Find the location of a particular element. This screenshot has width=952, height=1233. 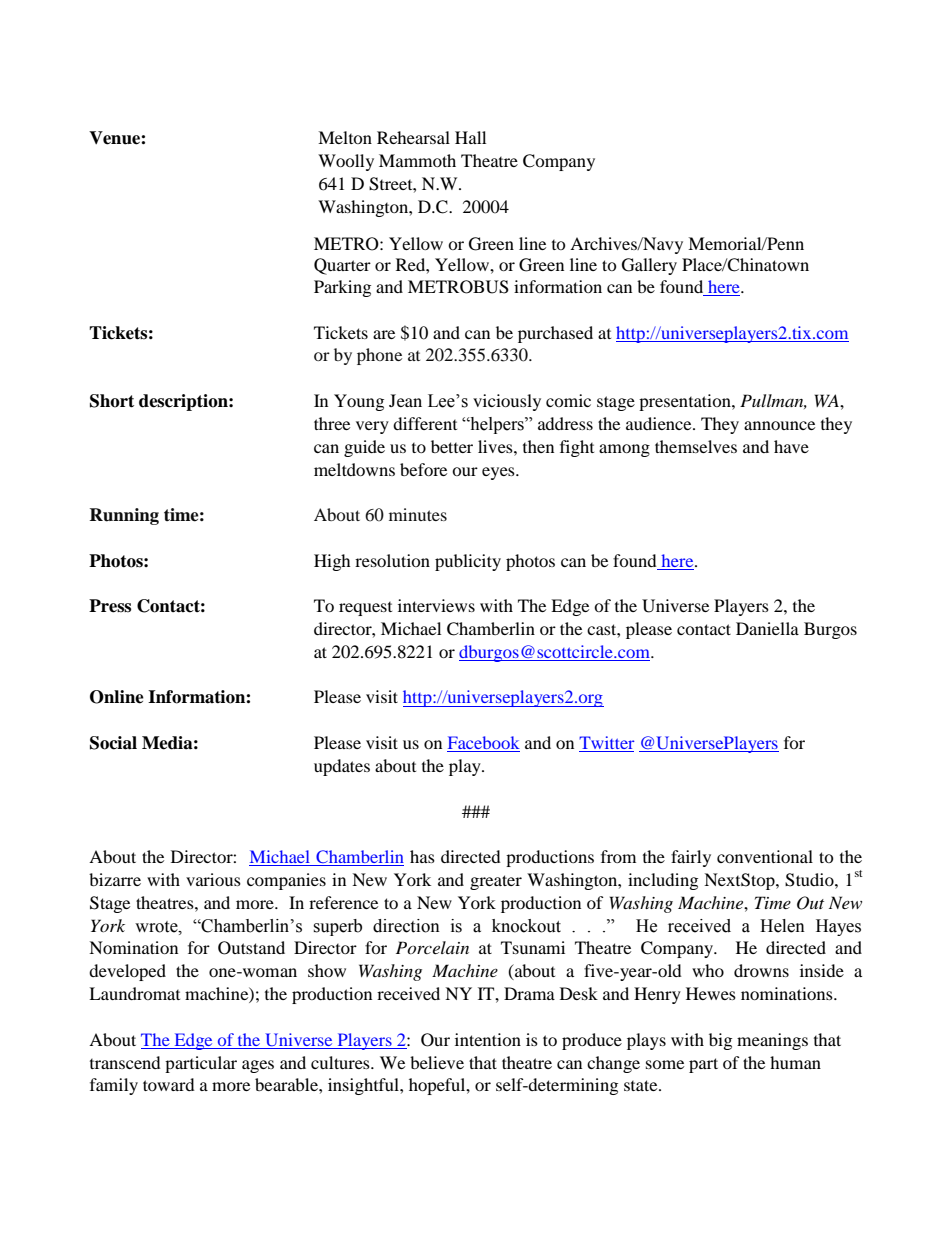

Daniella is located at coordinates (767, 628).
